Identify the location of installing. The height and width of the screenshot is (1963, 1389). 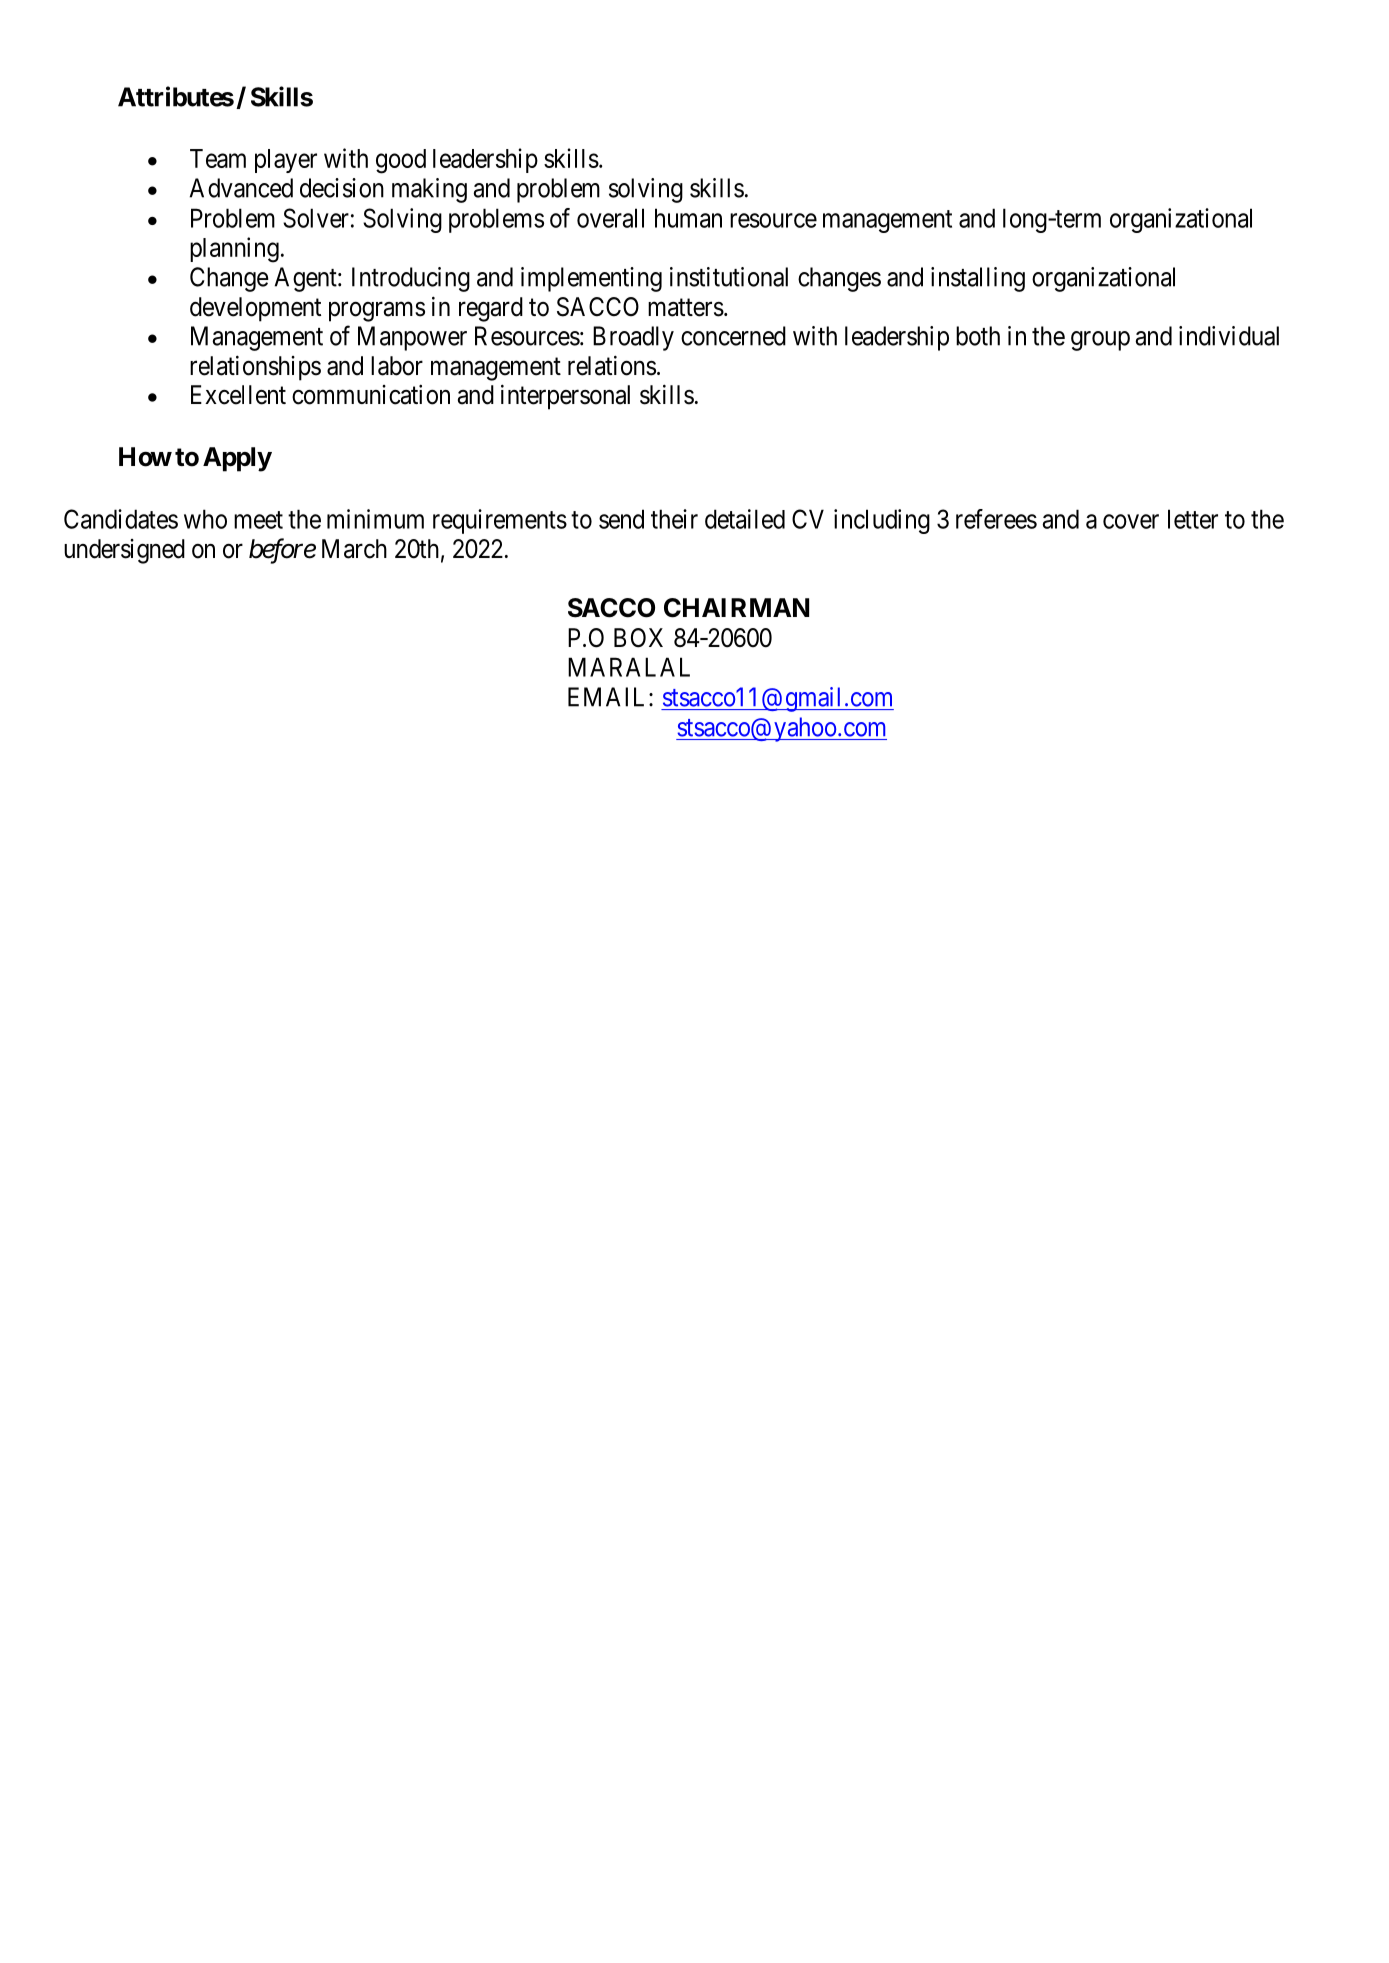
(978, 279).
